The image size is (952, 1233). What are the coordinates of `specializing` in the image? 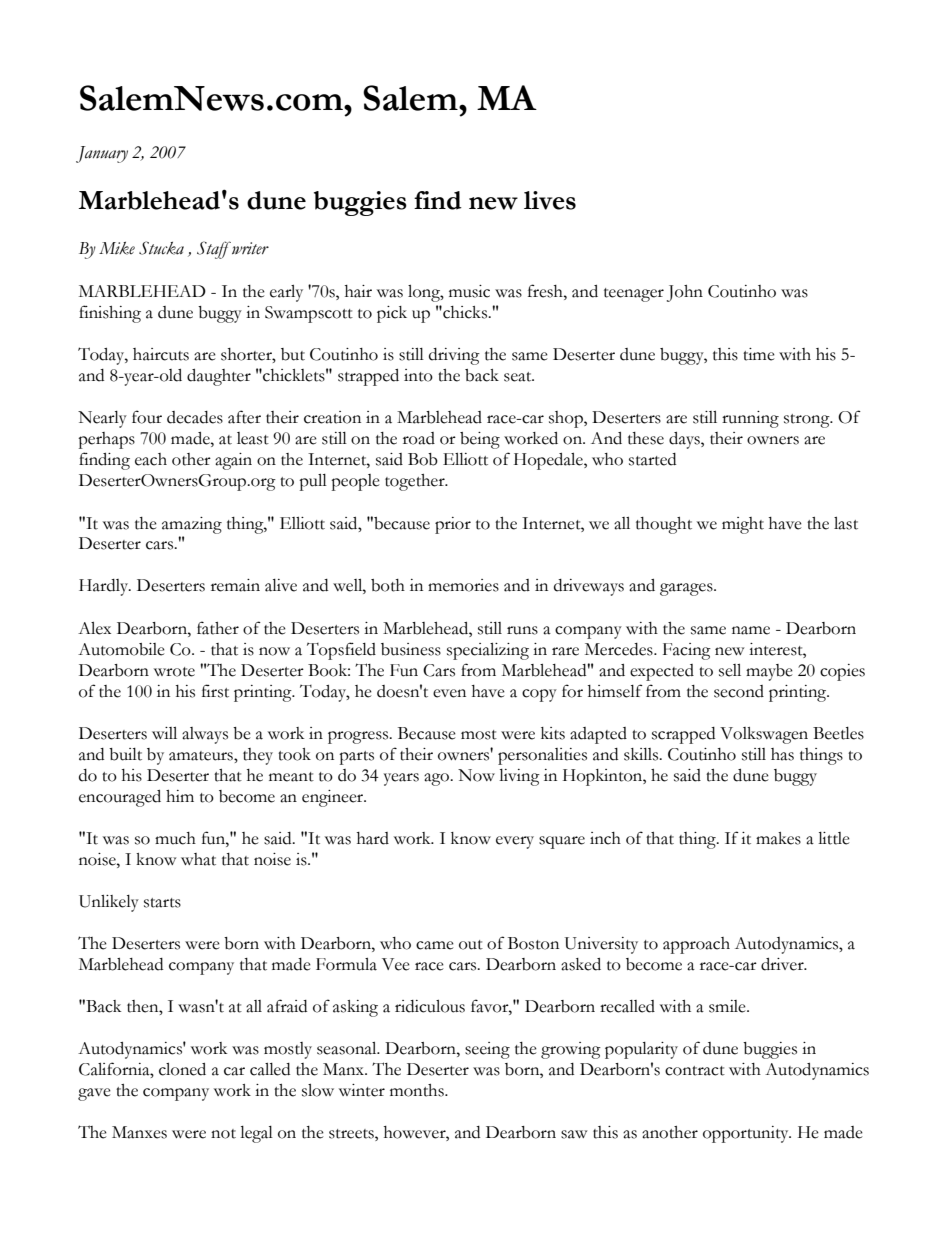 It's located at (488, 651).
